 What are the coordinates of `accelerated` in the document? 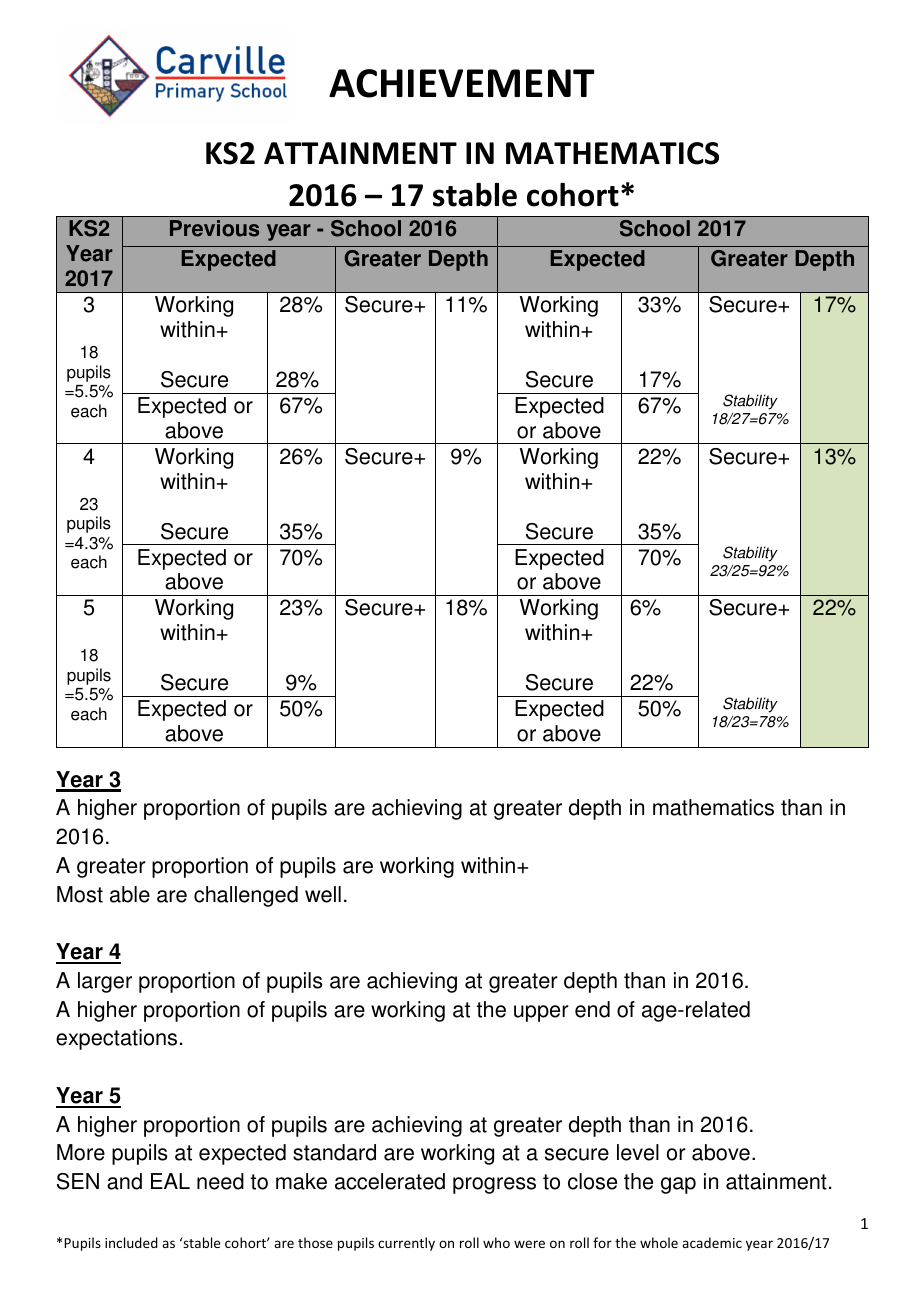 It's located at (390, 1181).
